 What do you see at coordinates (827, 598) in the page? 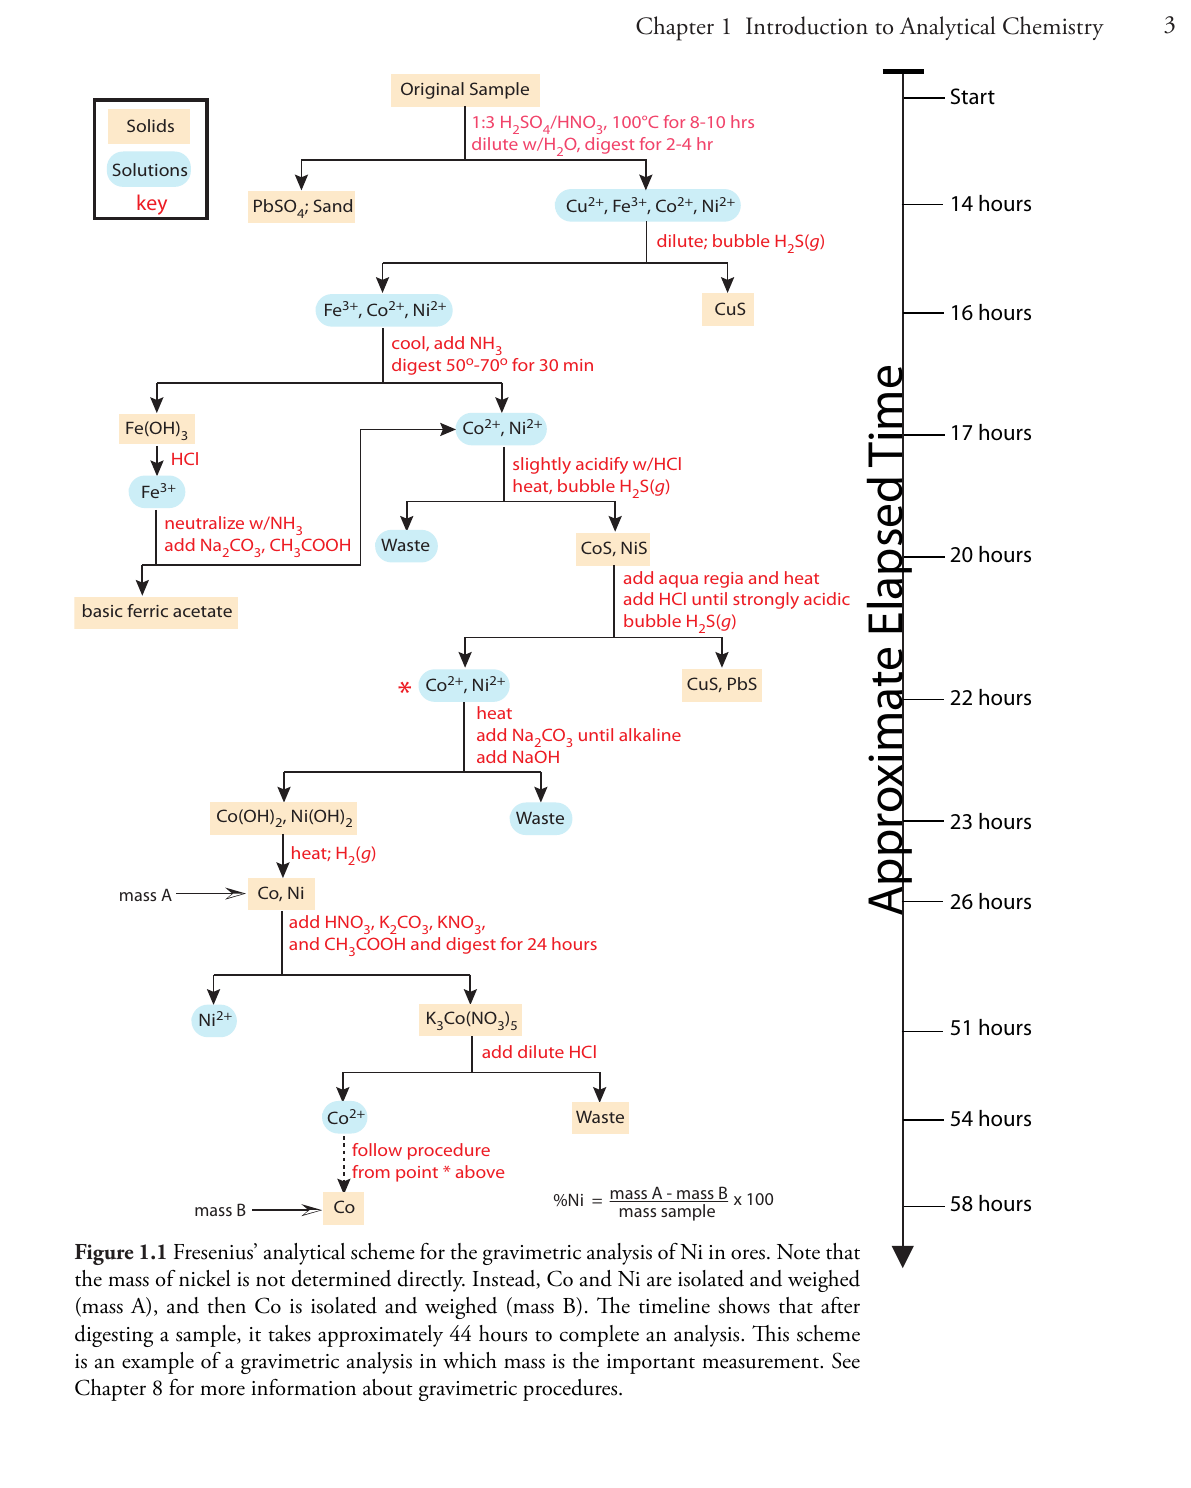
I see `acidic` at bounding box center [827, 598].
